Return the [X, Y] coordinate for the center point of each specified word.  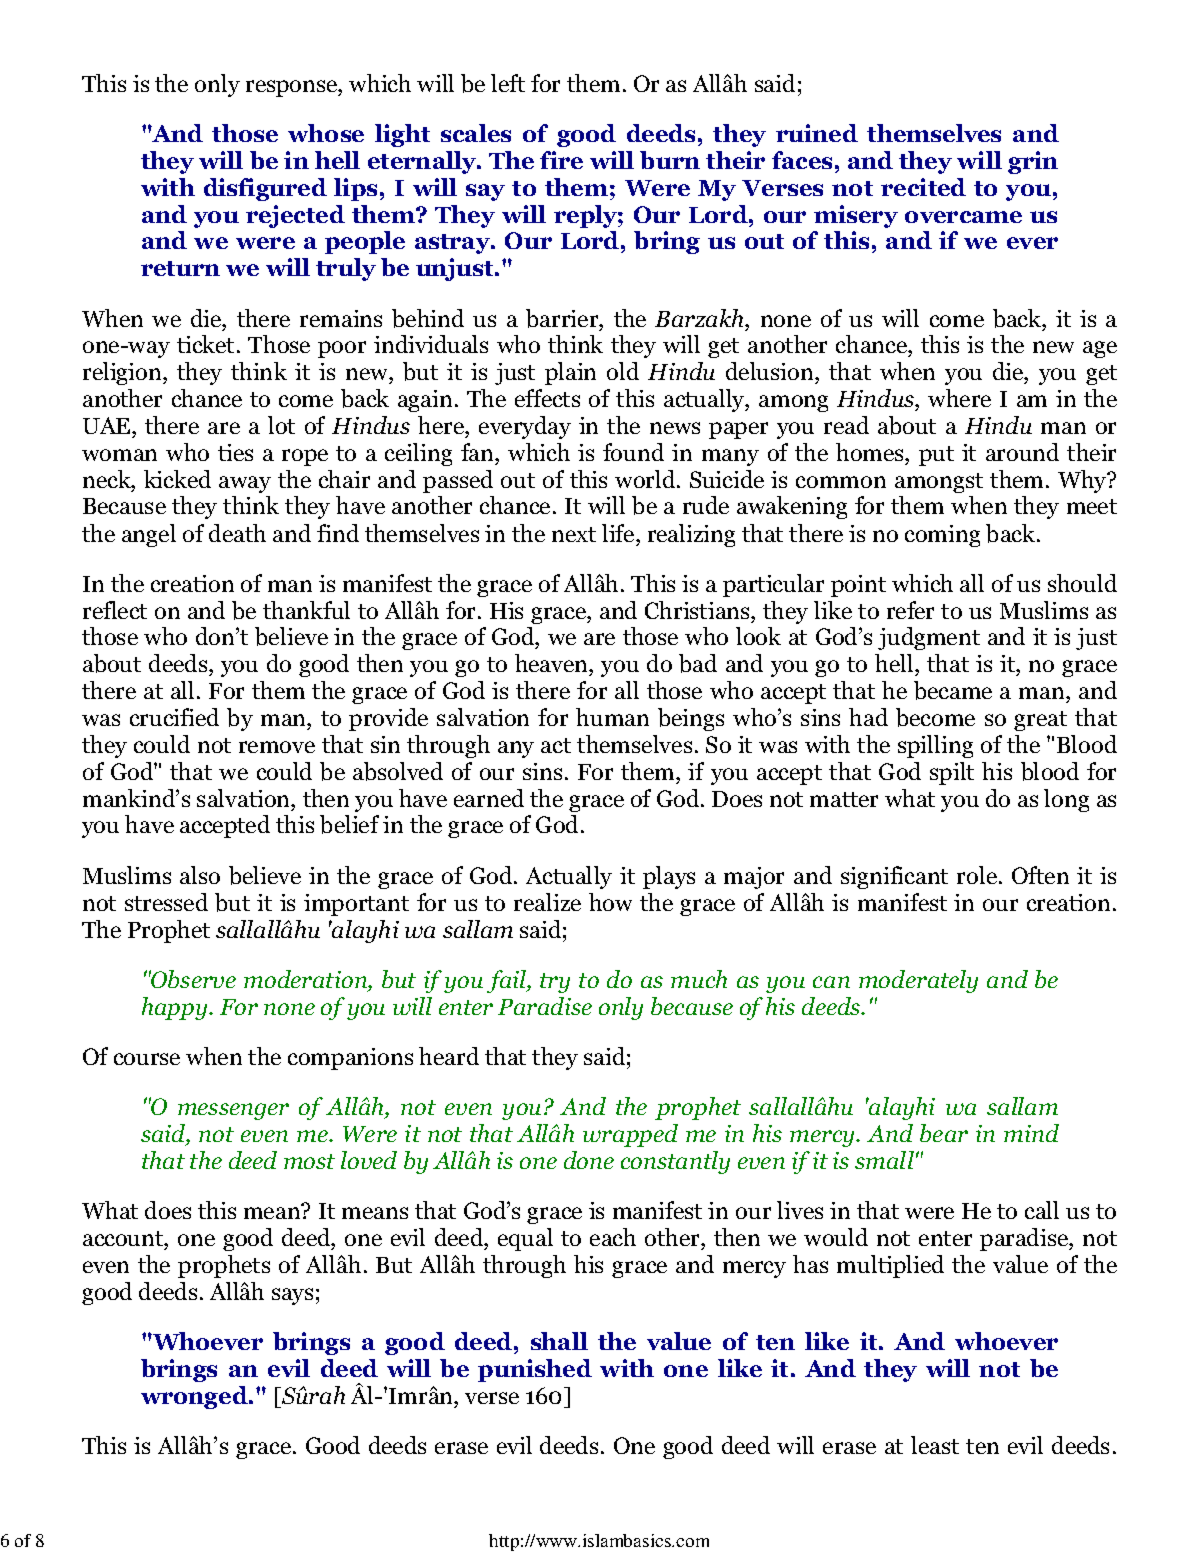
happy [176, 1008]
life [619, 533]
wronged [195, 1397]
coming [942, 536]
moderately [918, 981]
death [237, 533]
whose [326, 133]
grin [1033, 162]
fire [561, 160]
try [555, 983]
